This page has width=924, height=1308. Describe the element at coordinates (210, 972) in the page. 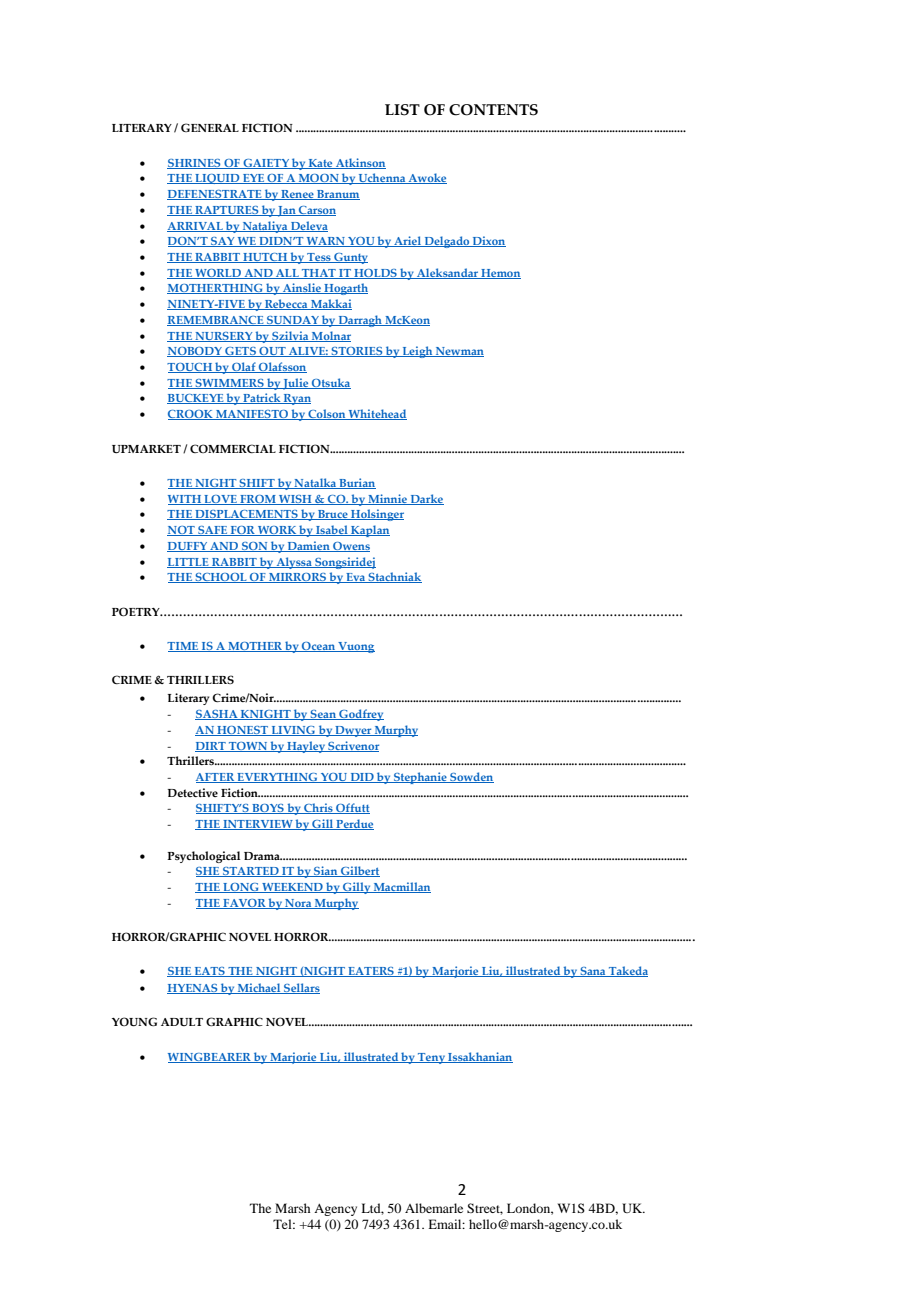

I see `EATS` at that location.
